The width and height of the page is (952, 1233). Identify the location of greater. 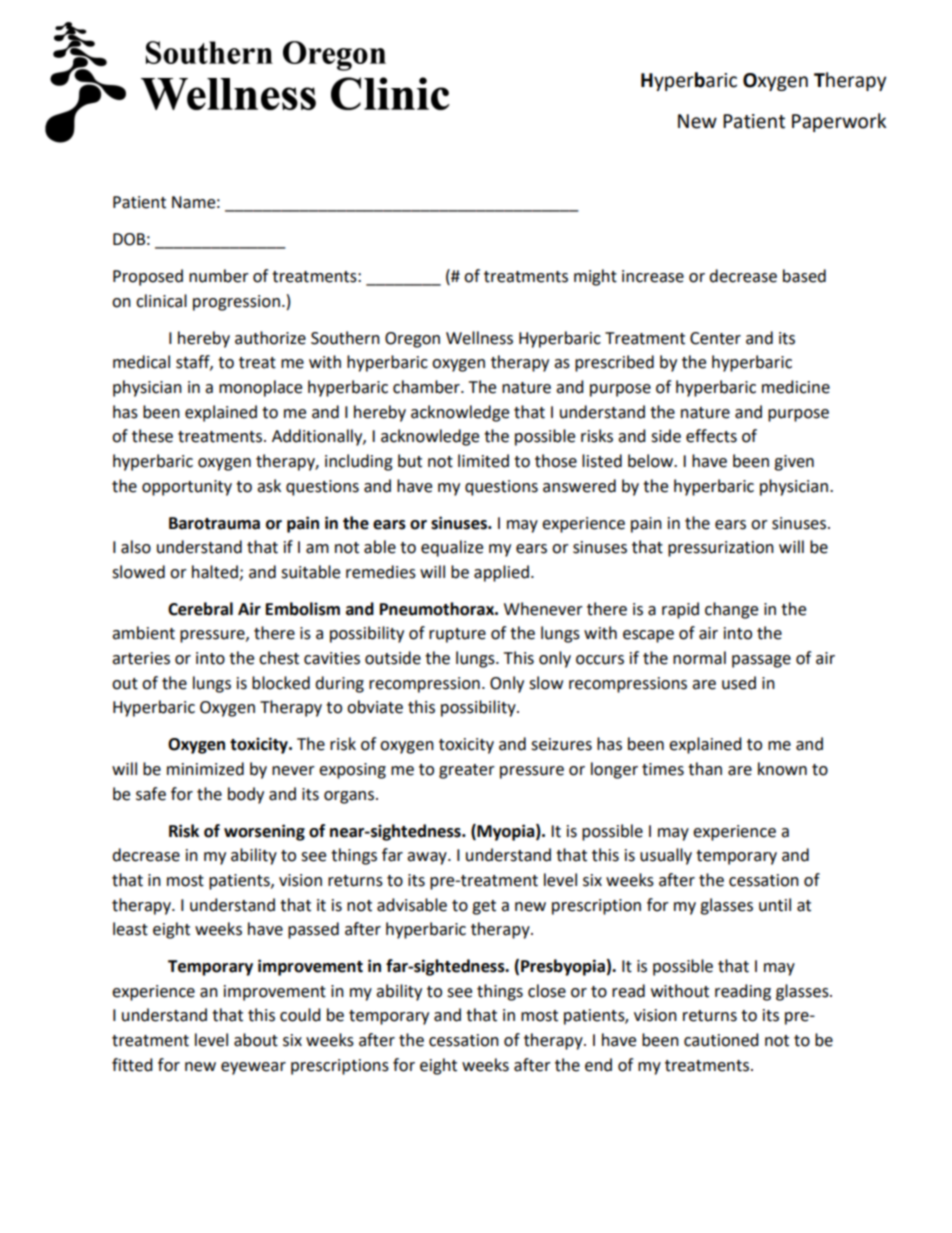
(467, 771).
